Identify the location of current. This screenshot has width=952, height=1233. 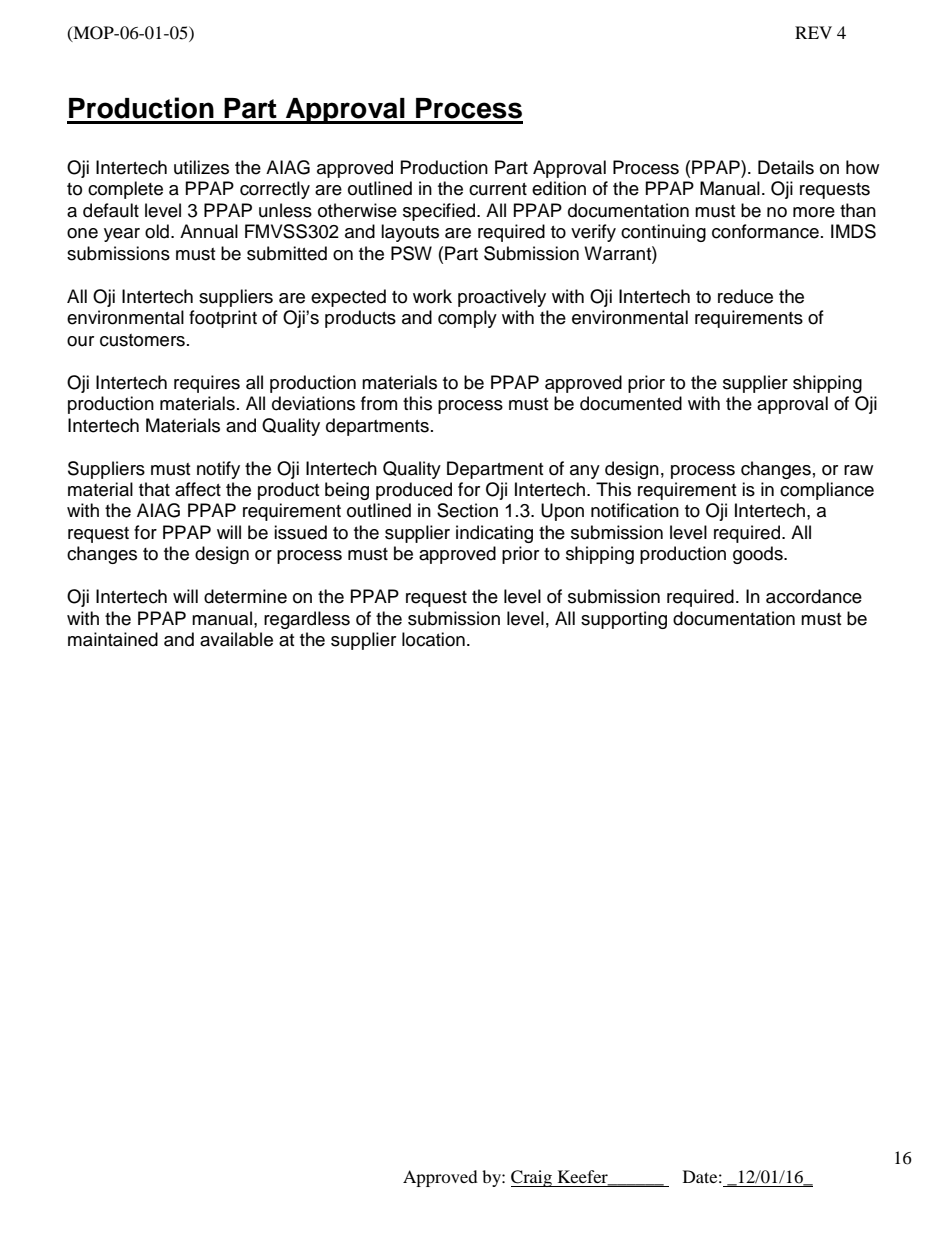
(498, 189).
